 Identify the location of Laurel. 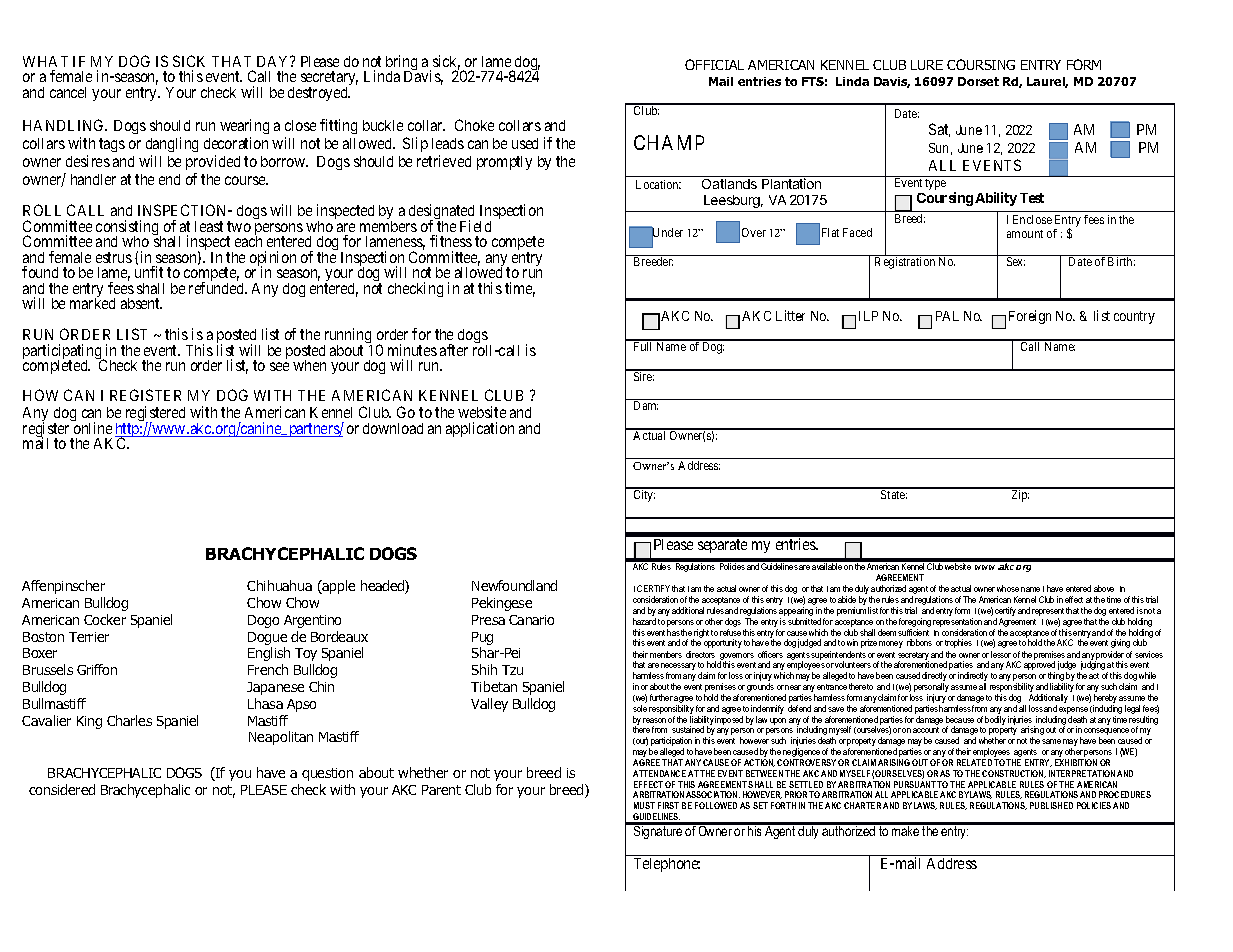
(1047, 82).
